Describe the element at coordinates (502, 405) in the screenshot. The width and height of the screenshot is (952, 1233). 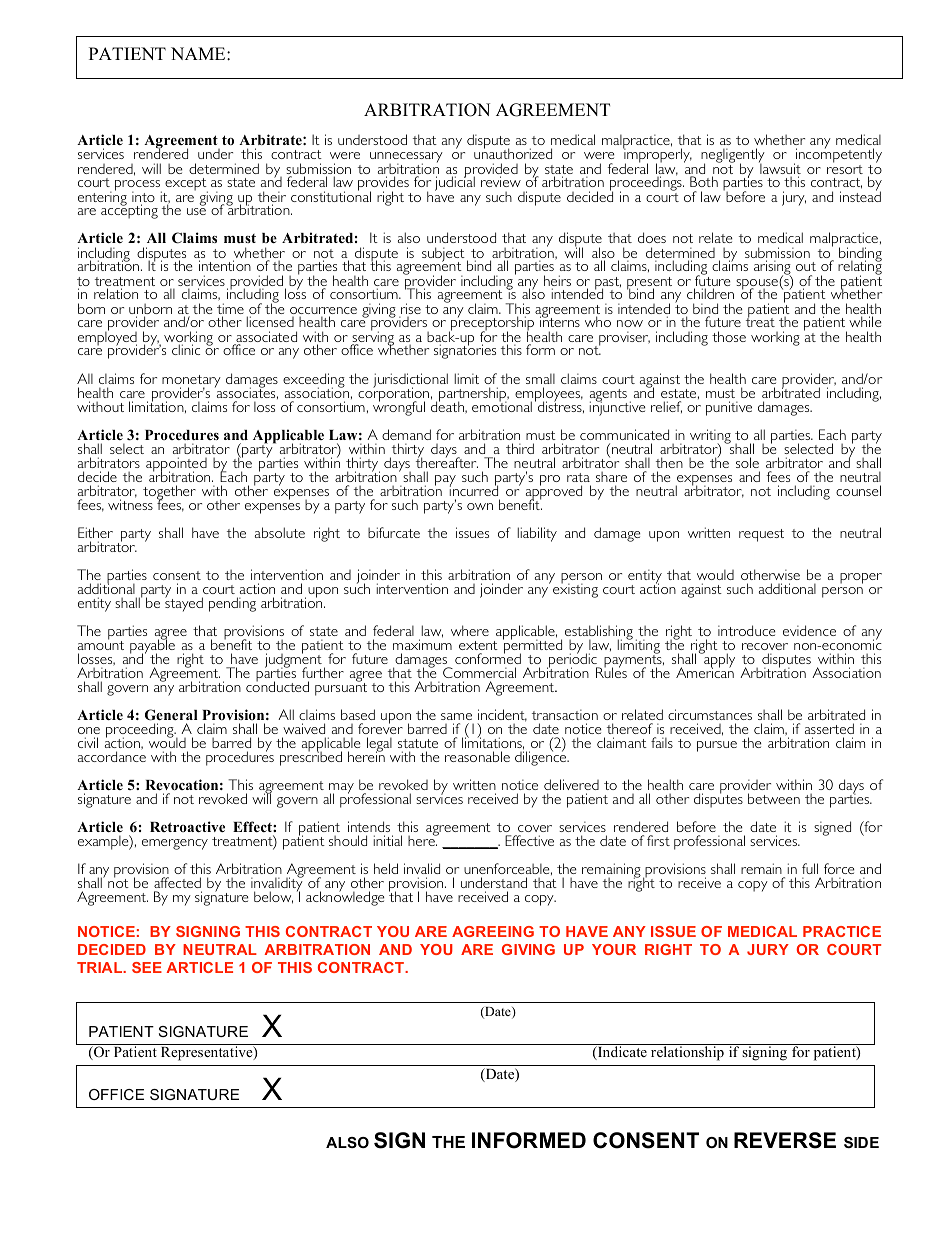
I see `emotional` at that location.
